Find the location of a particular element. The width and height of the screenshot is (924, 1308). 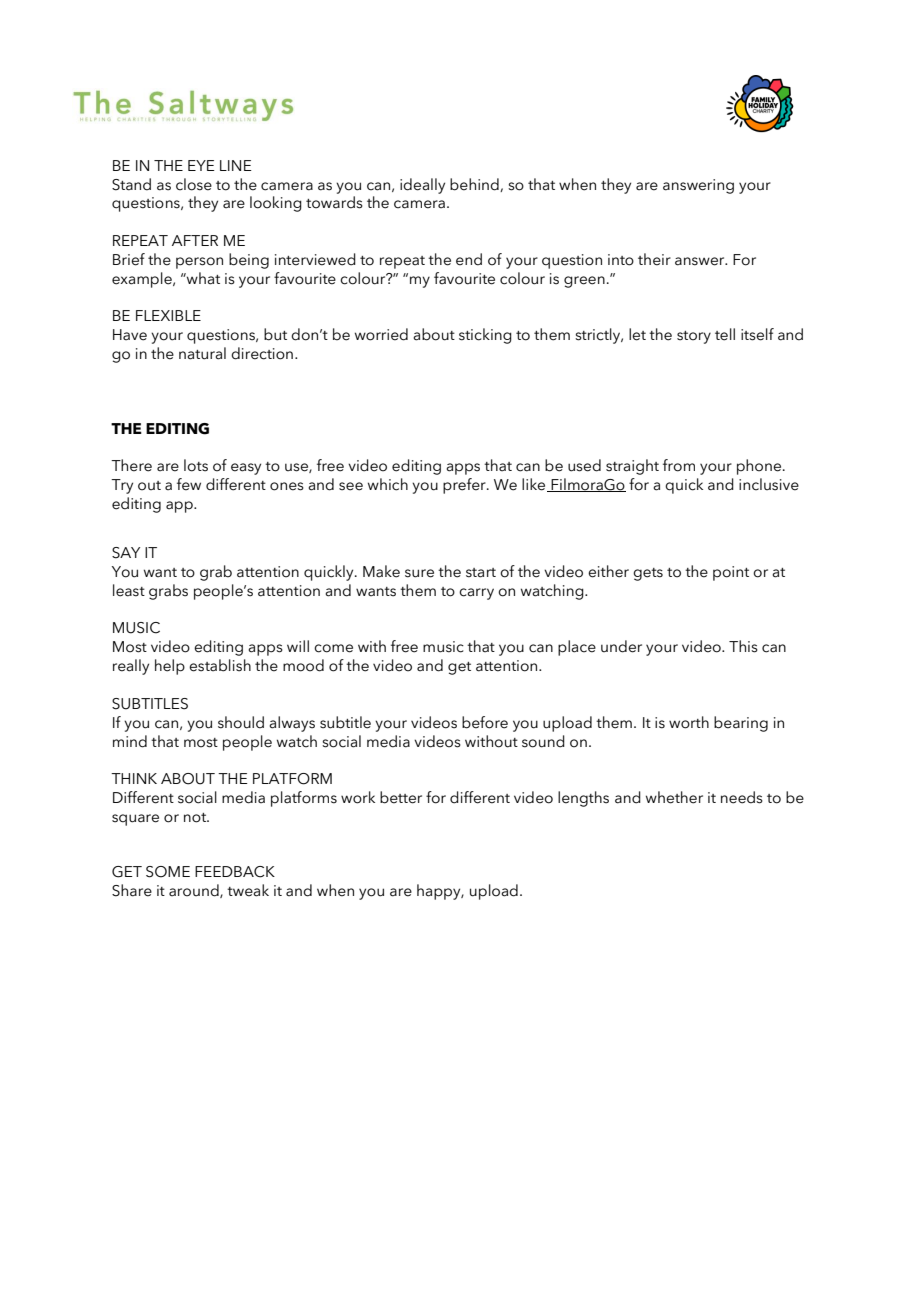

their is located at coordinates (654, 259).
